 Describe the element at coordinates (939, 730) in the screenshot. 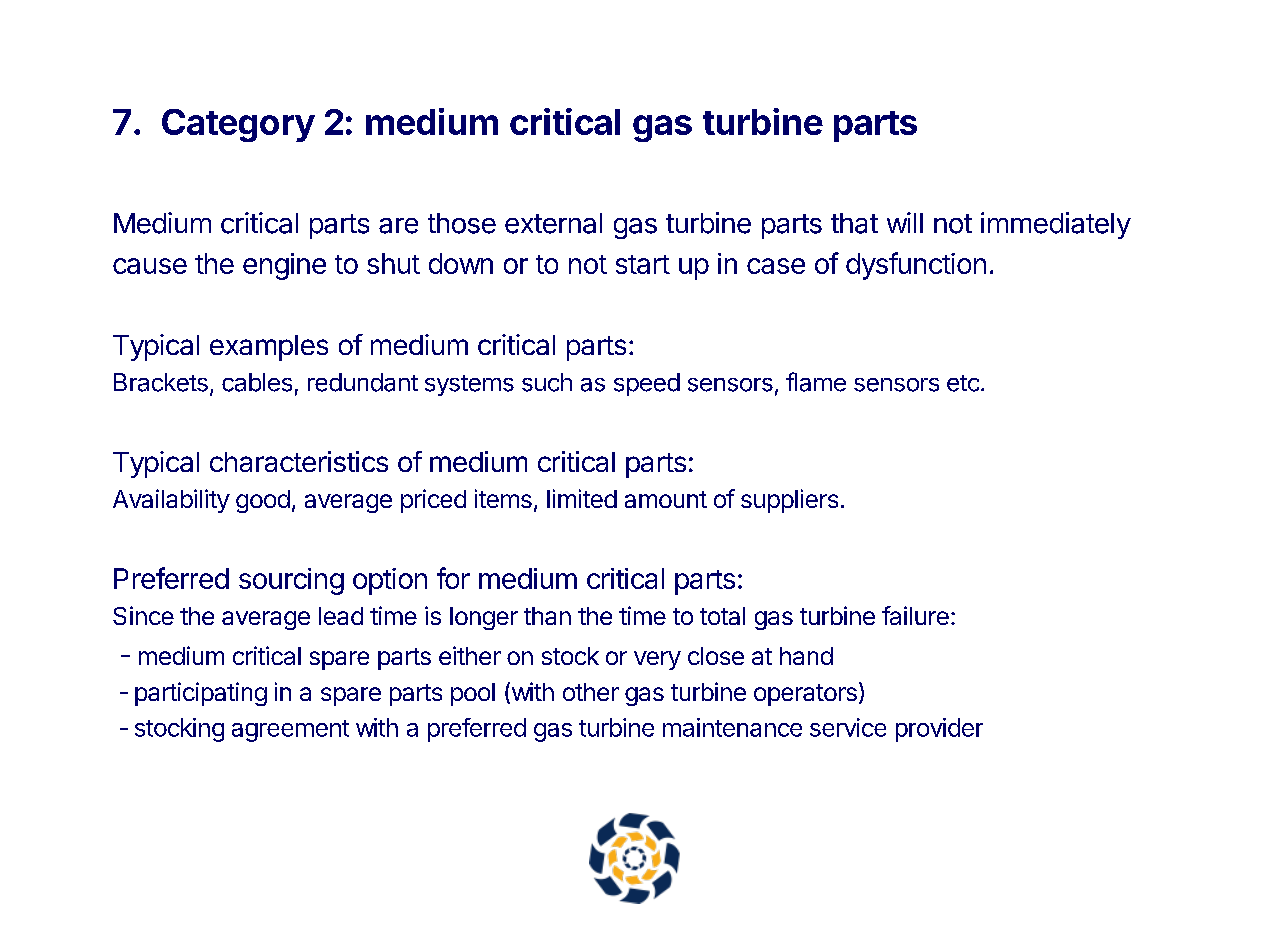

I see `provider` at that location.
